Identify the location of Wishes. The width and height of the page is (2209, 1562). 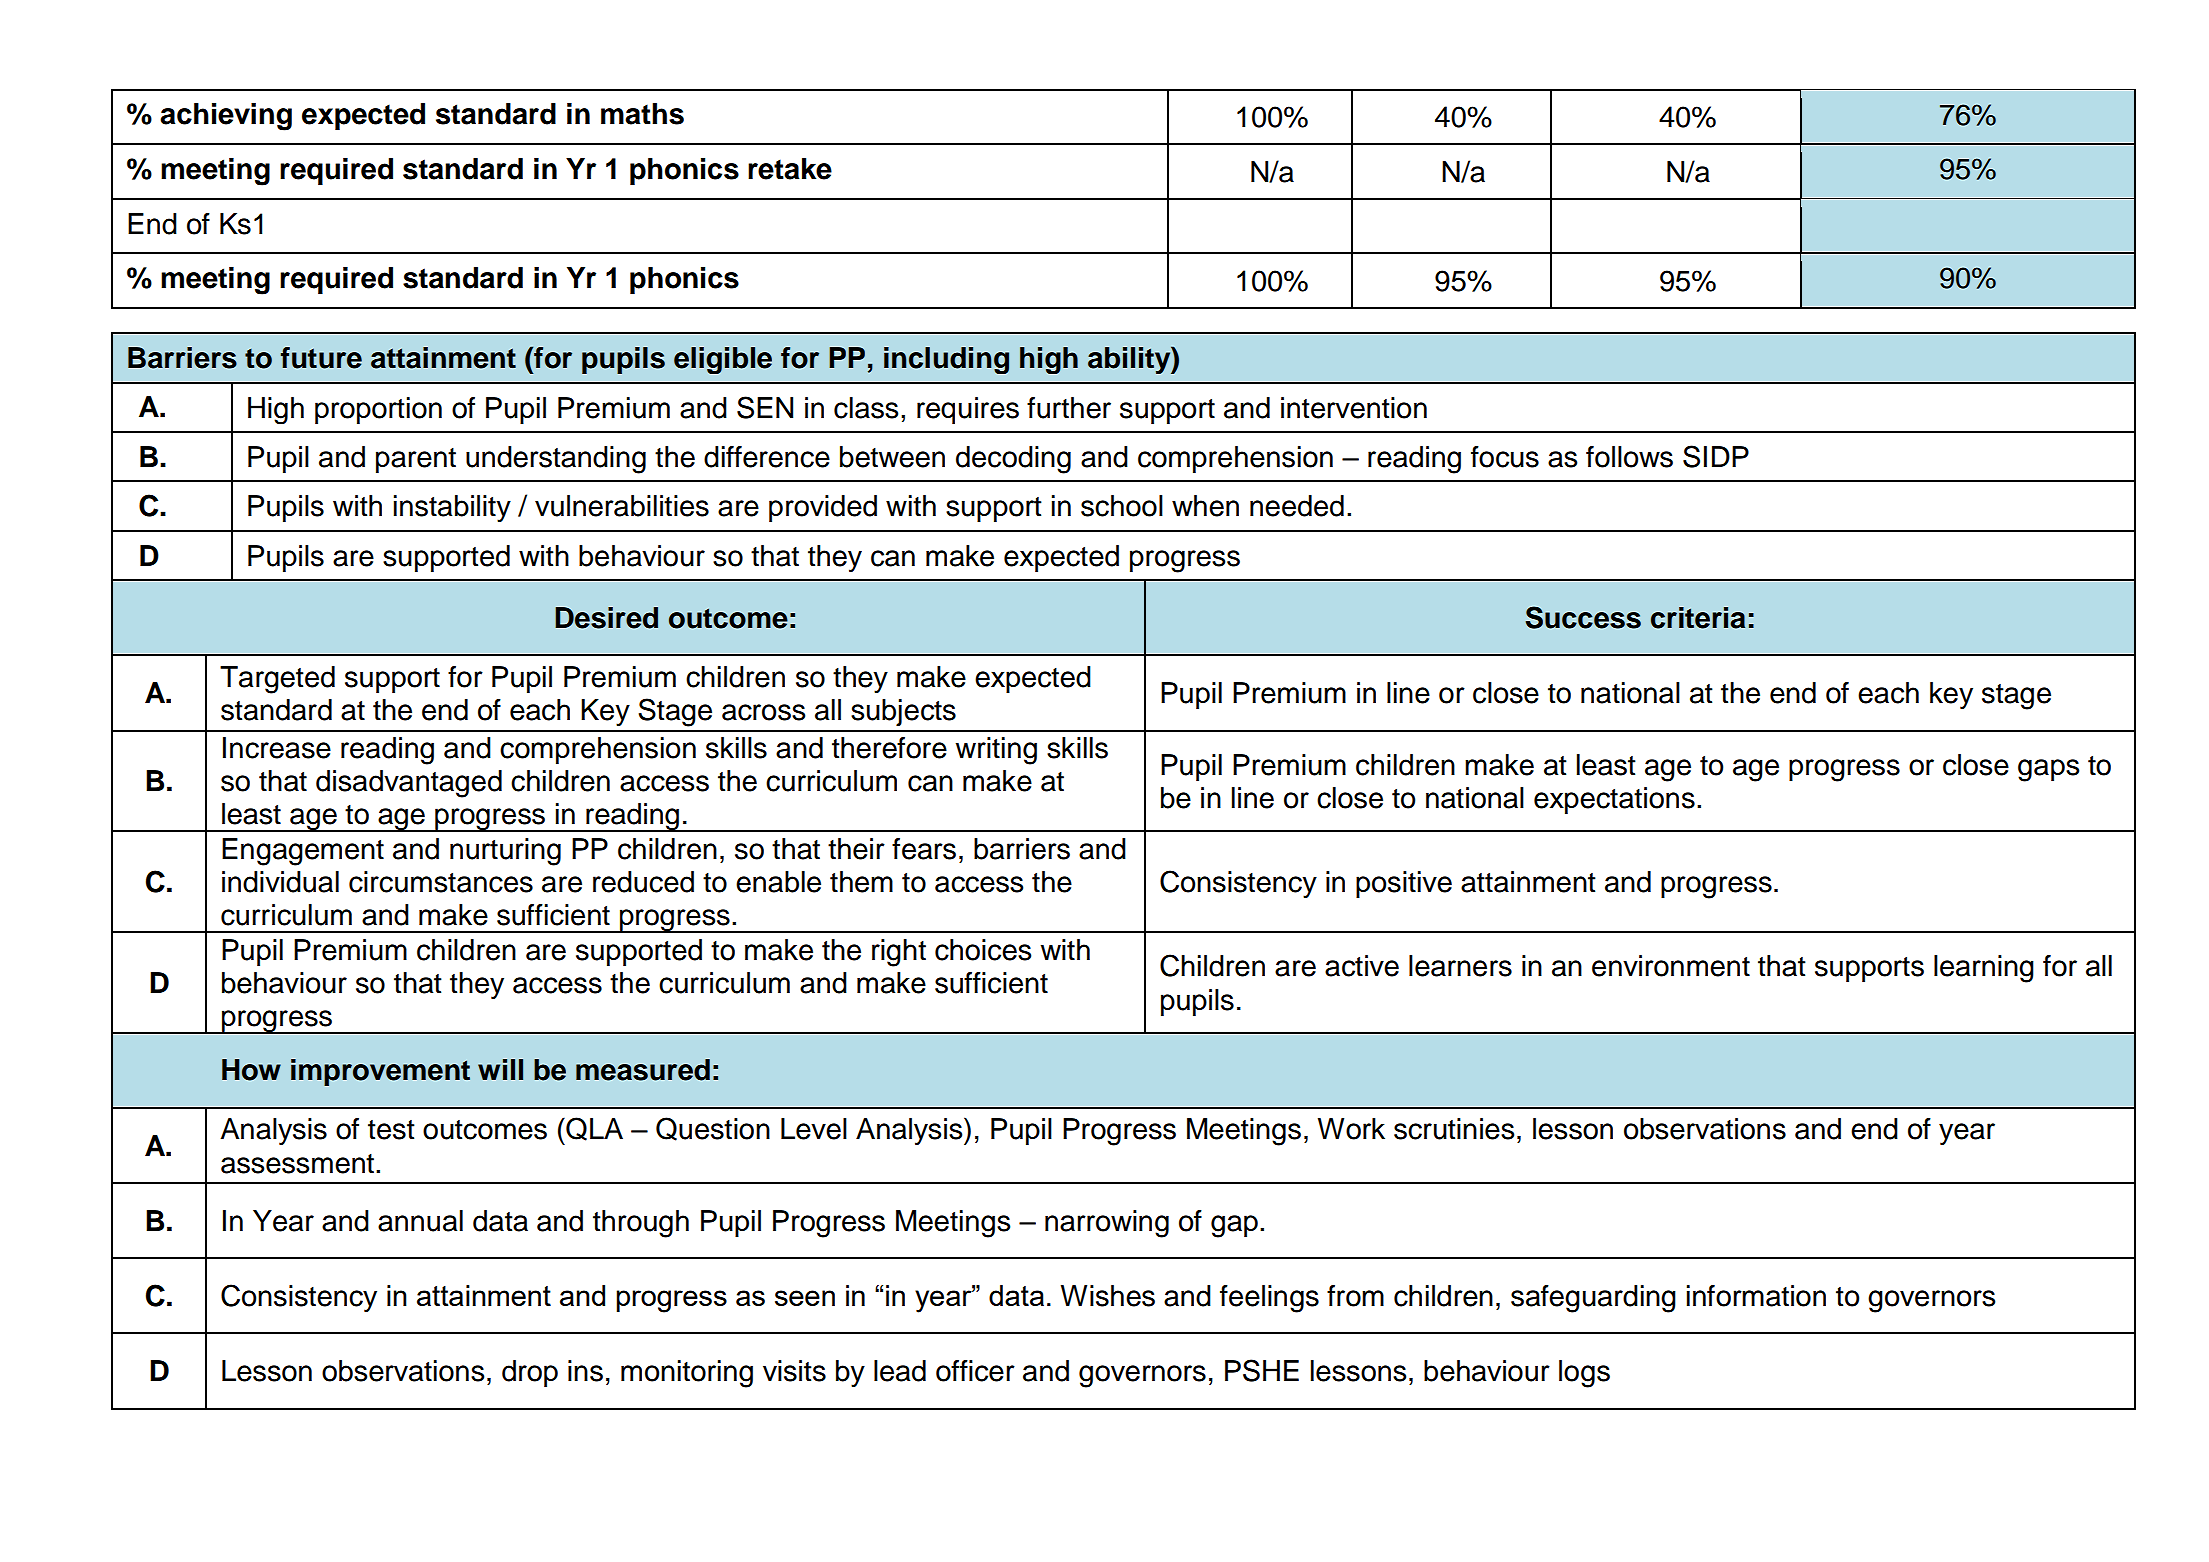
(1108, 1296).
